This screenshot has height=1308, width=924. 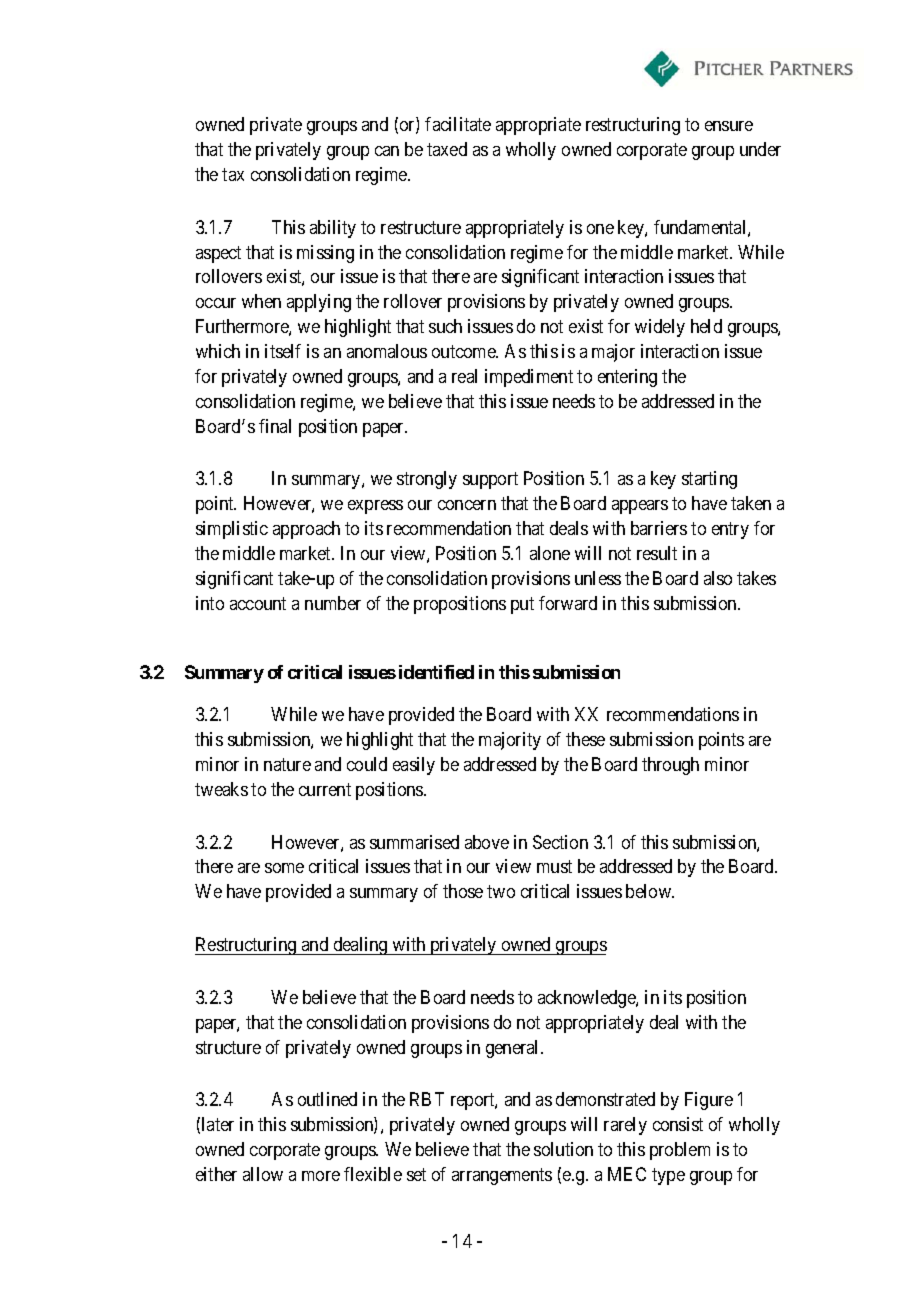 What do you see at coordinates (263, 1174) in the screenshot?
I see `allow` at bounding box center [263, 1174].
